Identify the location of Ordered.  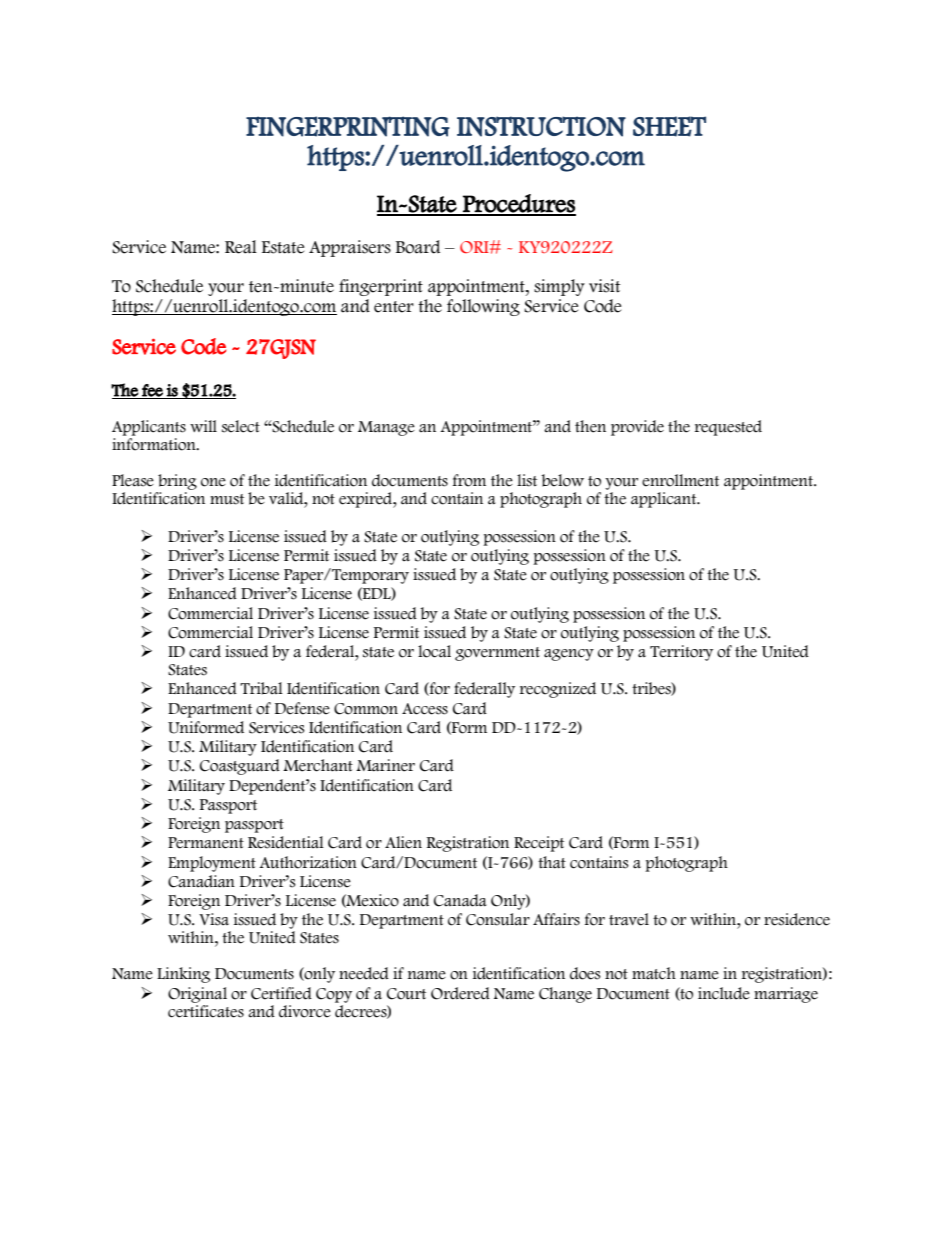
(460, 993).
